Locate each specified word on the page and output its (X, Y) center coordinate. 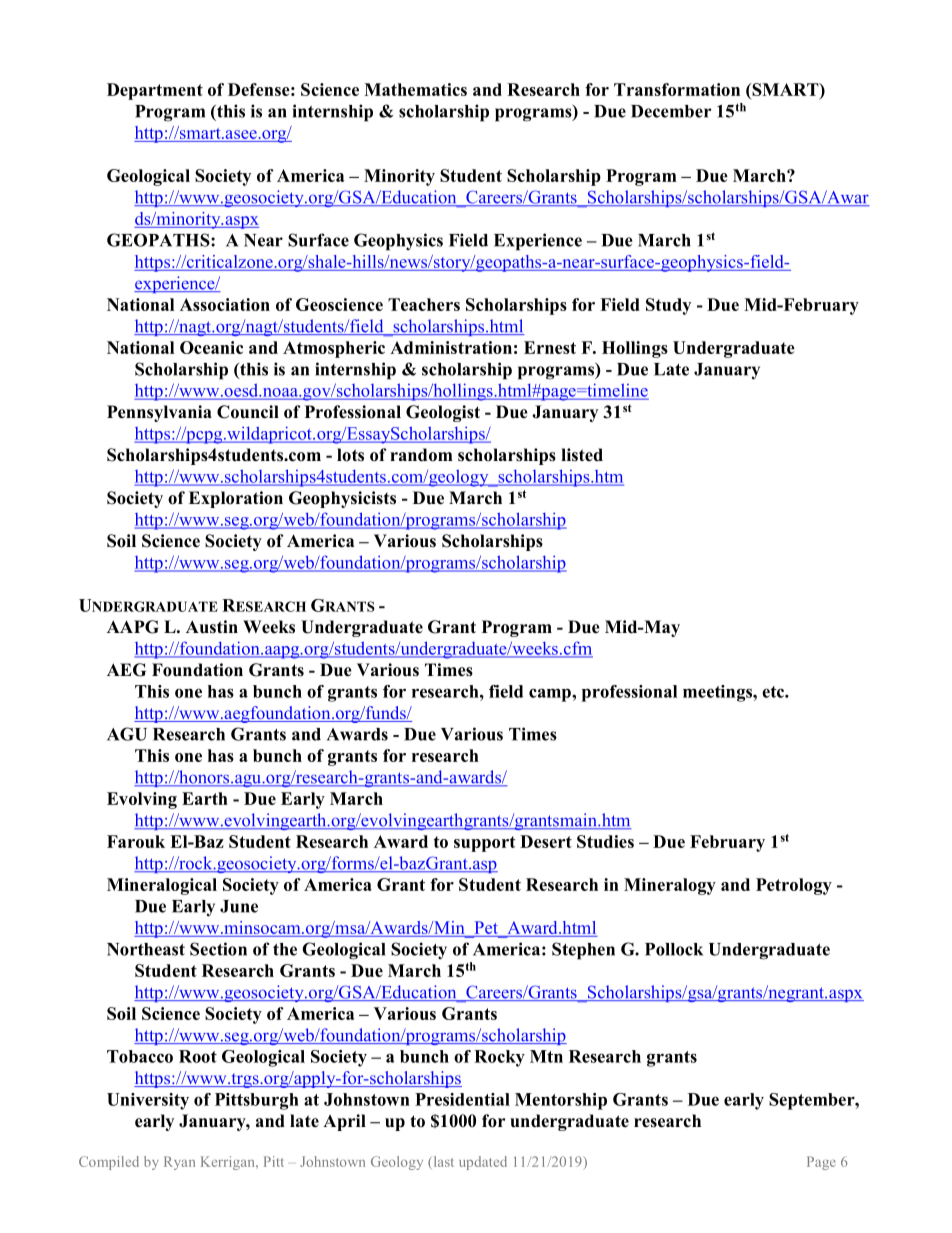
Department (155, 91)
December (671, 111)
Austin (212, 627)
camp (551, 695)
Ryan (179, 1163)
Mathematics (415, 89)
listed (582, 455)
